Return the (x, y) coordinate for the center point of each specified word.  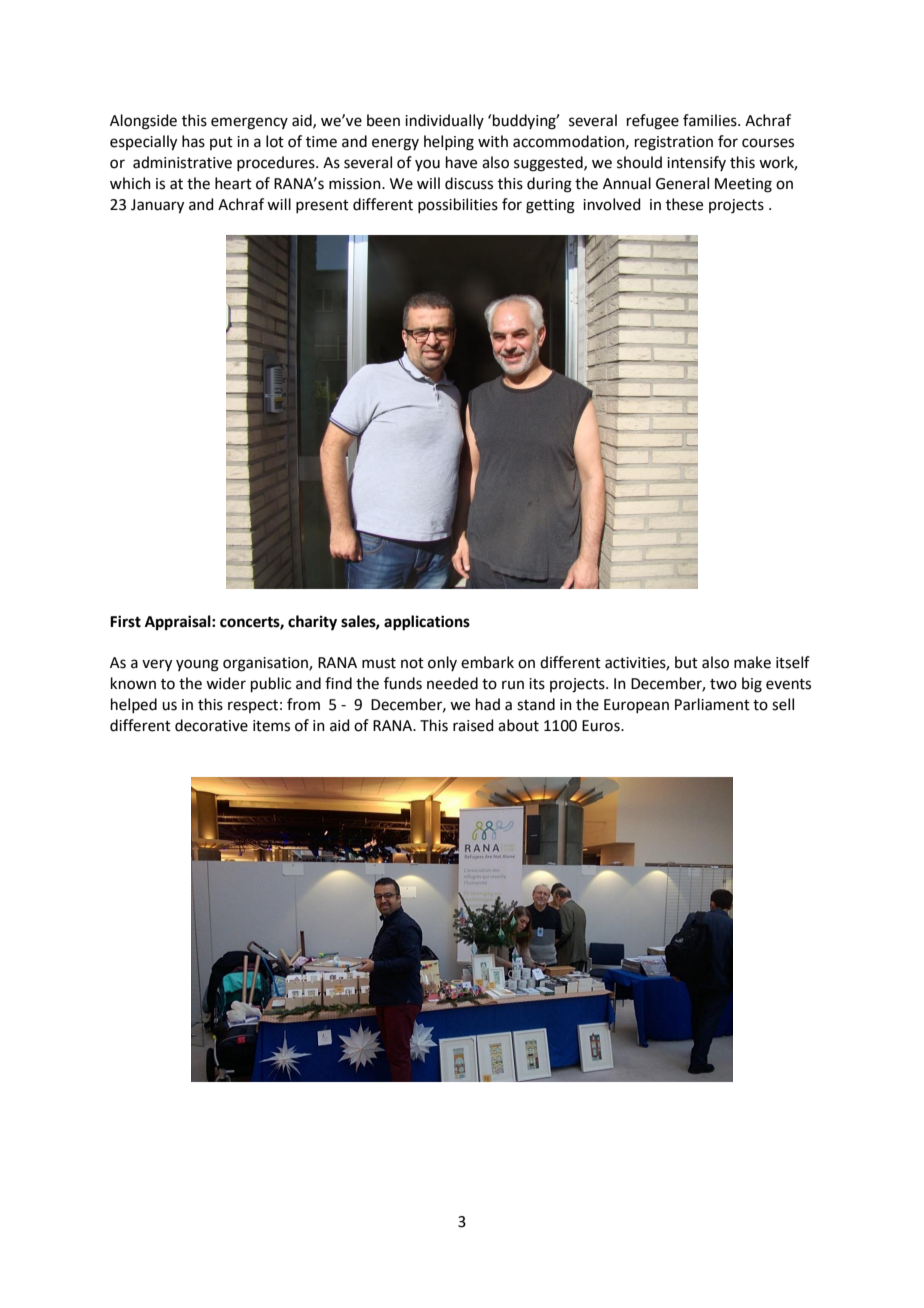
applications (427, 623)
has (193, 141)
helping (449, 143)
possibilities (458, 205)
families (711, 120)
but (686, 662)
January (157, 206)
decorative (211, 725)
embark (487, 662)
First (125, 621)
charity (312, 623)
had (488, 704)
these (684, 204)
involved (612, 204)
